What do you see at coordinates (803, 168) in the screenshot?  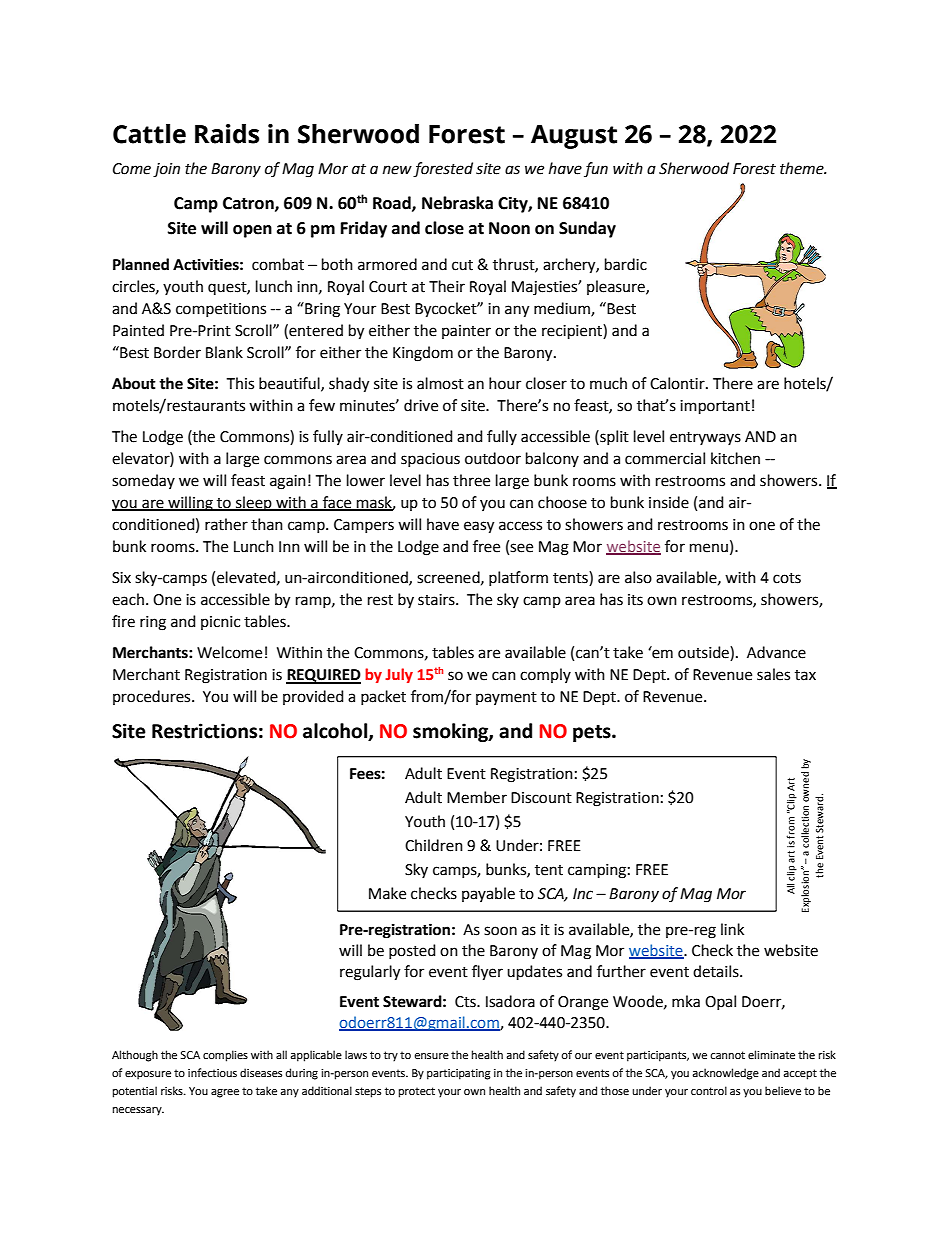 I see `theme` at bounding box center [803, 168].
